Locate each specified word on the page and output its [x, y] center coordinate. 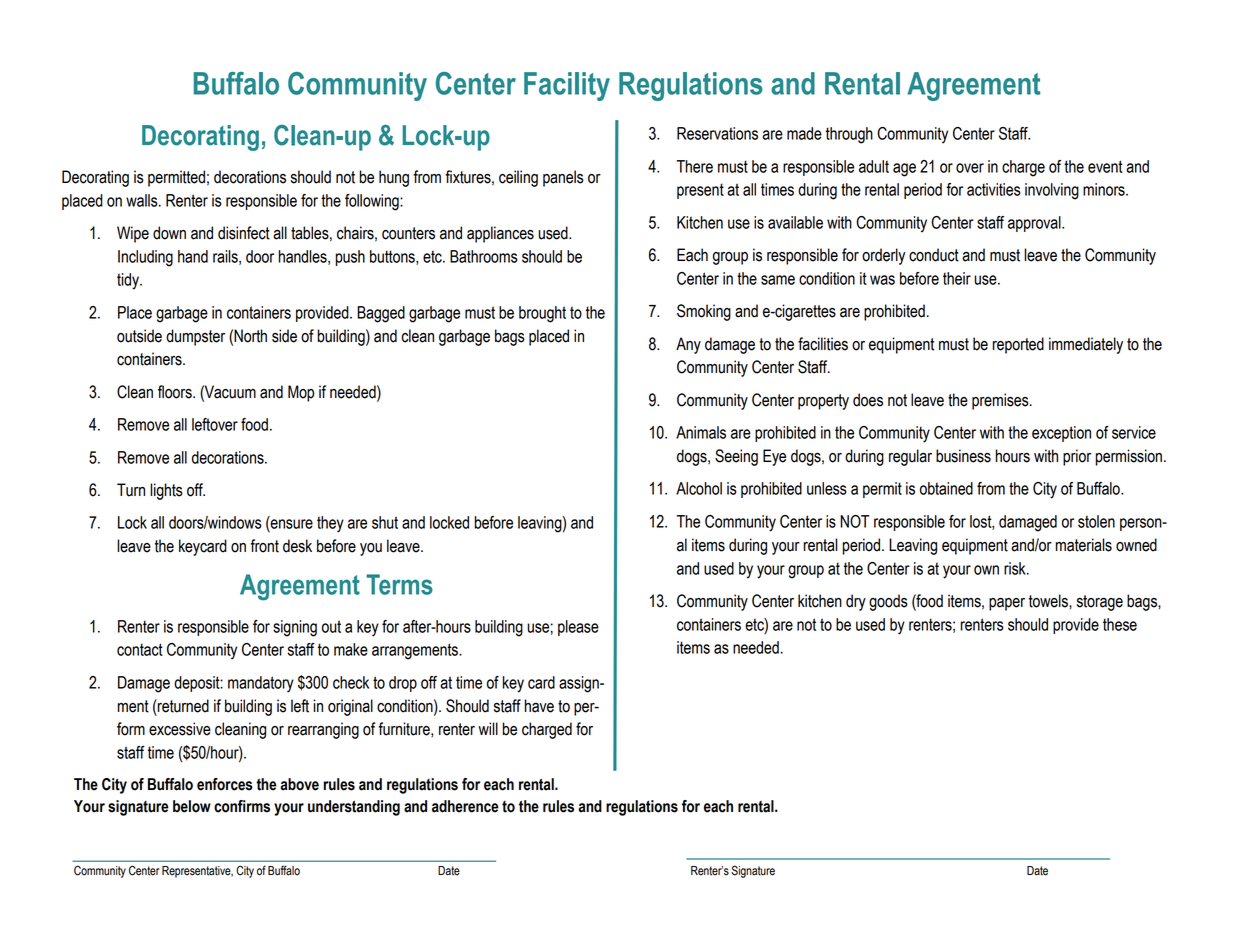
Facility [567, 86]
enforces [225, 784]
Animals [701, 432]
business [963, 456]
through [849, 135]
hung [394, 178]
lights [166, 491]
